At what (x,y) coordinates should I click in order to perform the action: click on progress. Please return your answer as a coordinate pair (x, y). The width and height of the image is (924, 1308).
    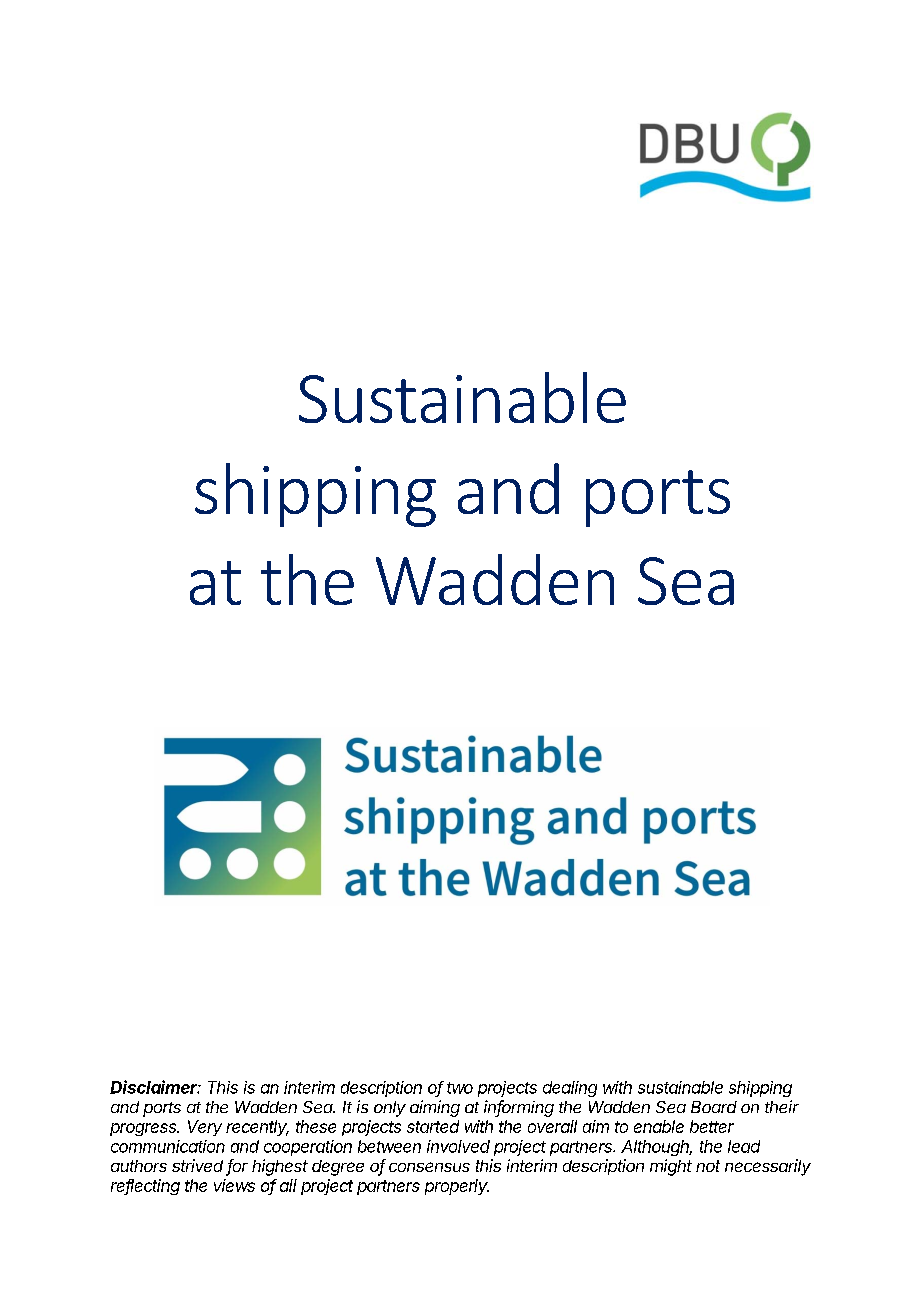
    Looking at the image, I should click on (144, 1129).
